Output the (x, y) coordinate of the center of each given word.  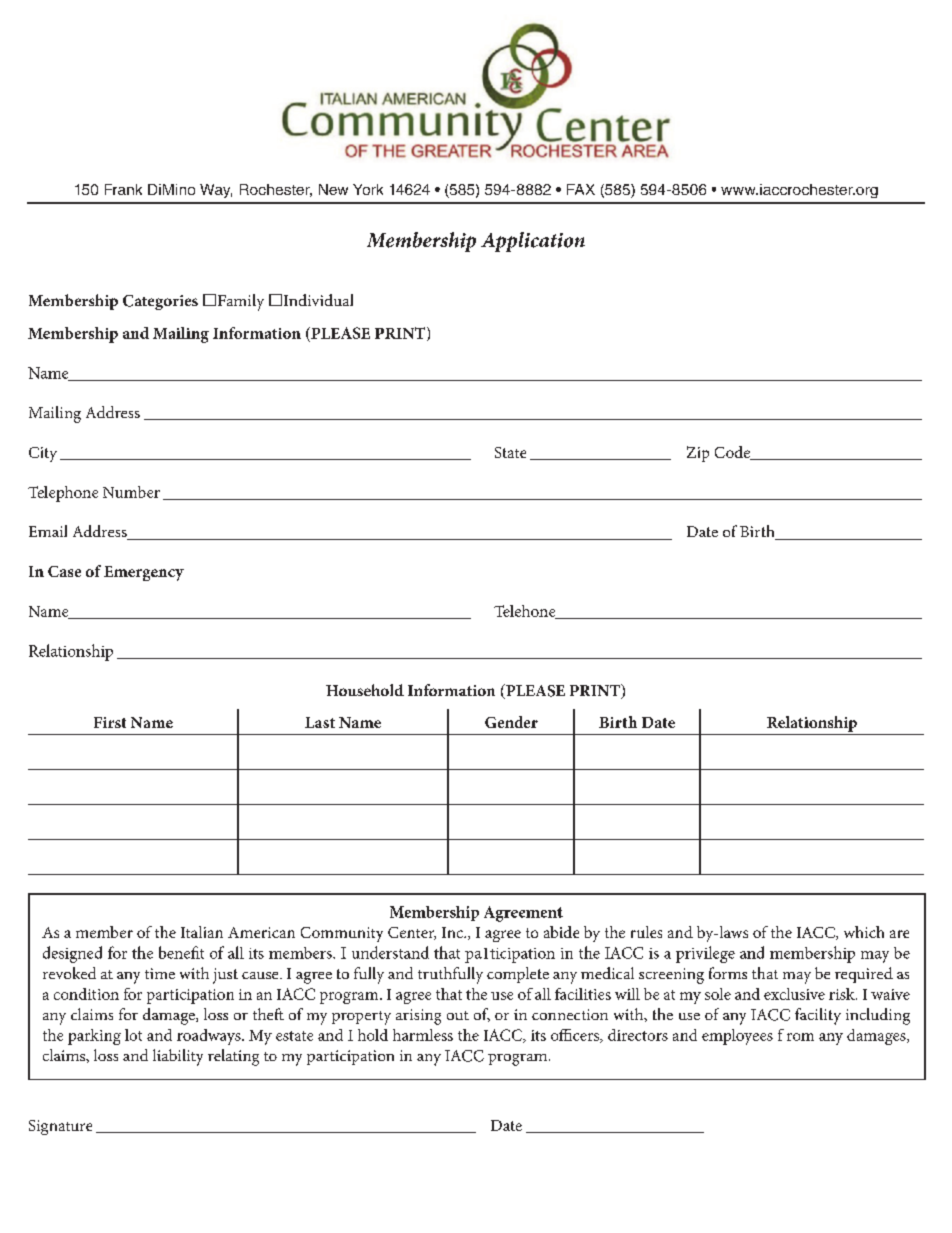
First (110, 722)
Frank (123, 189)
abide (561, 932)
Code (734, 453)
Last (320, 722)
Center (412, 933)
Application (533, 242)
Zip (698, 454)
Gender (511, 722)
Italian (202, 932)
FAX (581, 189)
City (43, 454)
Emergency (144, 573)
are (899, 934)
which (864, 932)
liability (178, 1057)
